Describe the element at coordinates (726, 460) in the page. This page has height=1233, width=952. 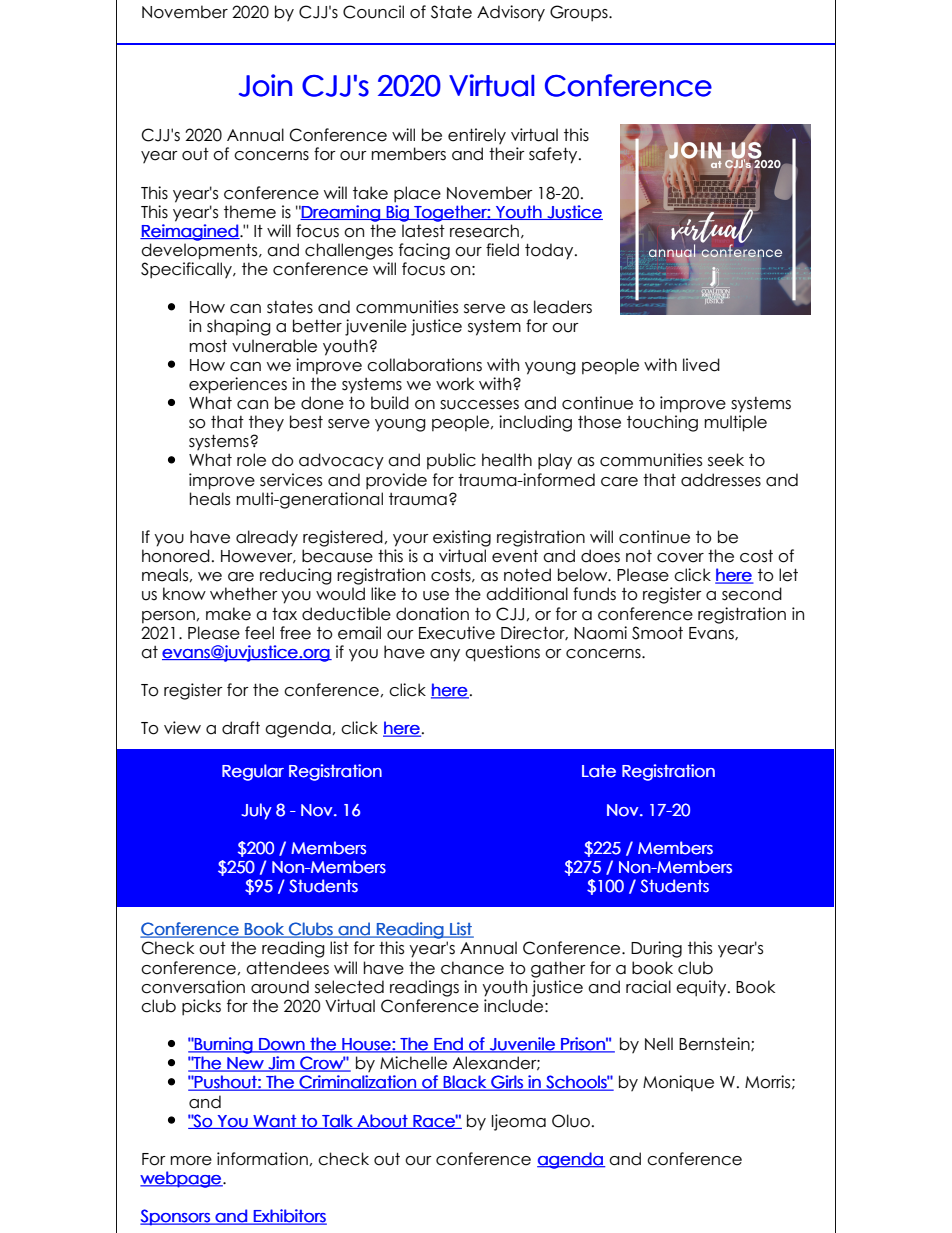
I see `seek` at that location.
